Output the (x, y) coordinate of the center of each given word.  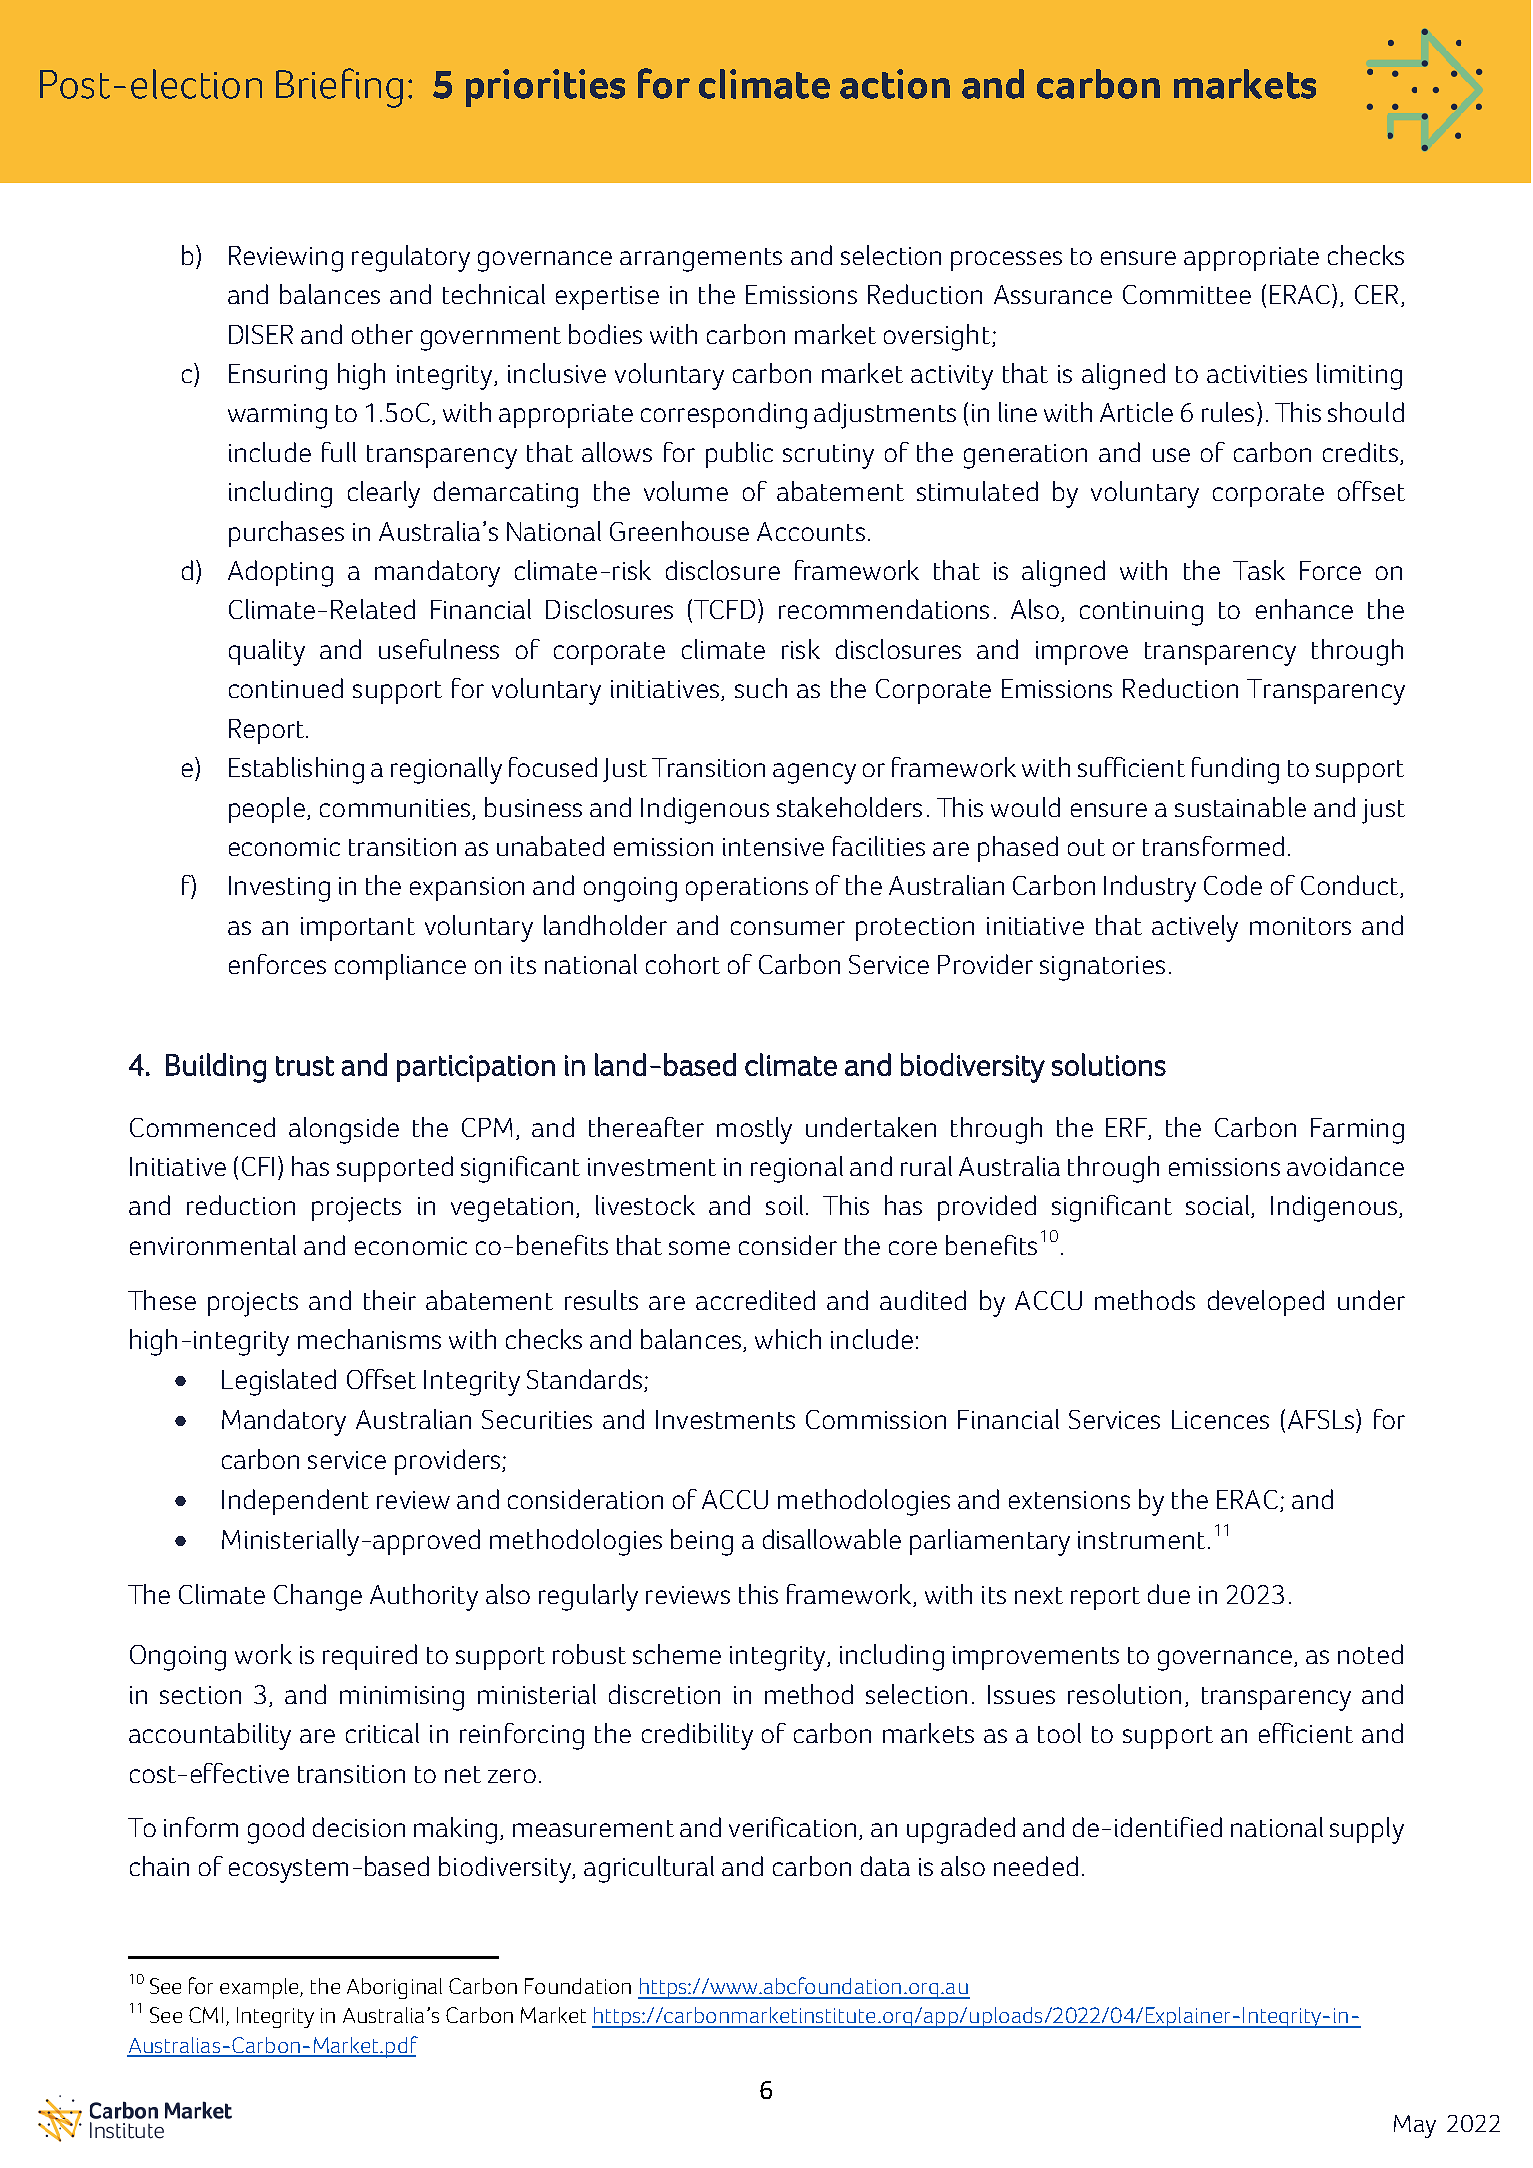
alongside (344, 1130)
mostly (754, 1130)
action (895, 84)
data (885, 1866)
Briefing (339, 88)
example (260, 1988)
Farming (1357, 1131)
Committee (1187, 294)
